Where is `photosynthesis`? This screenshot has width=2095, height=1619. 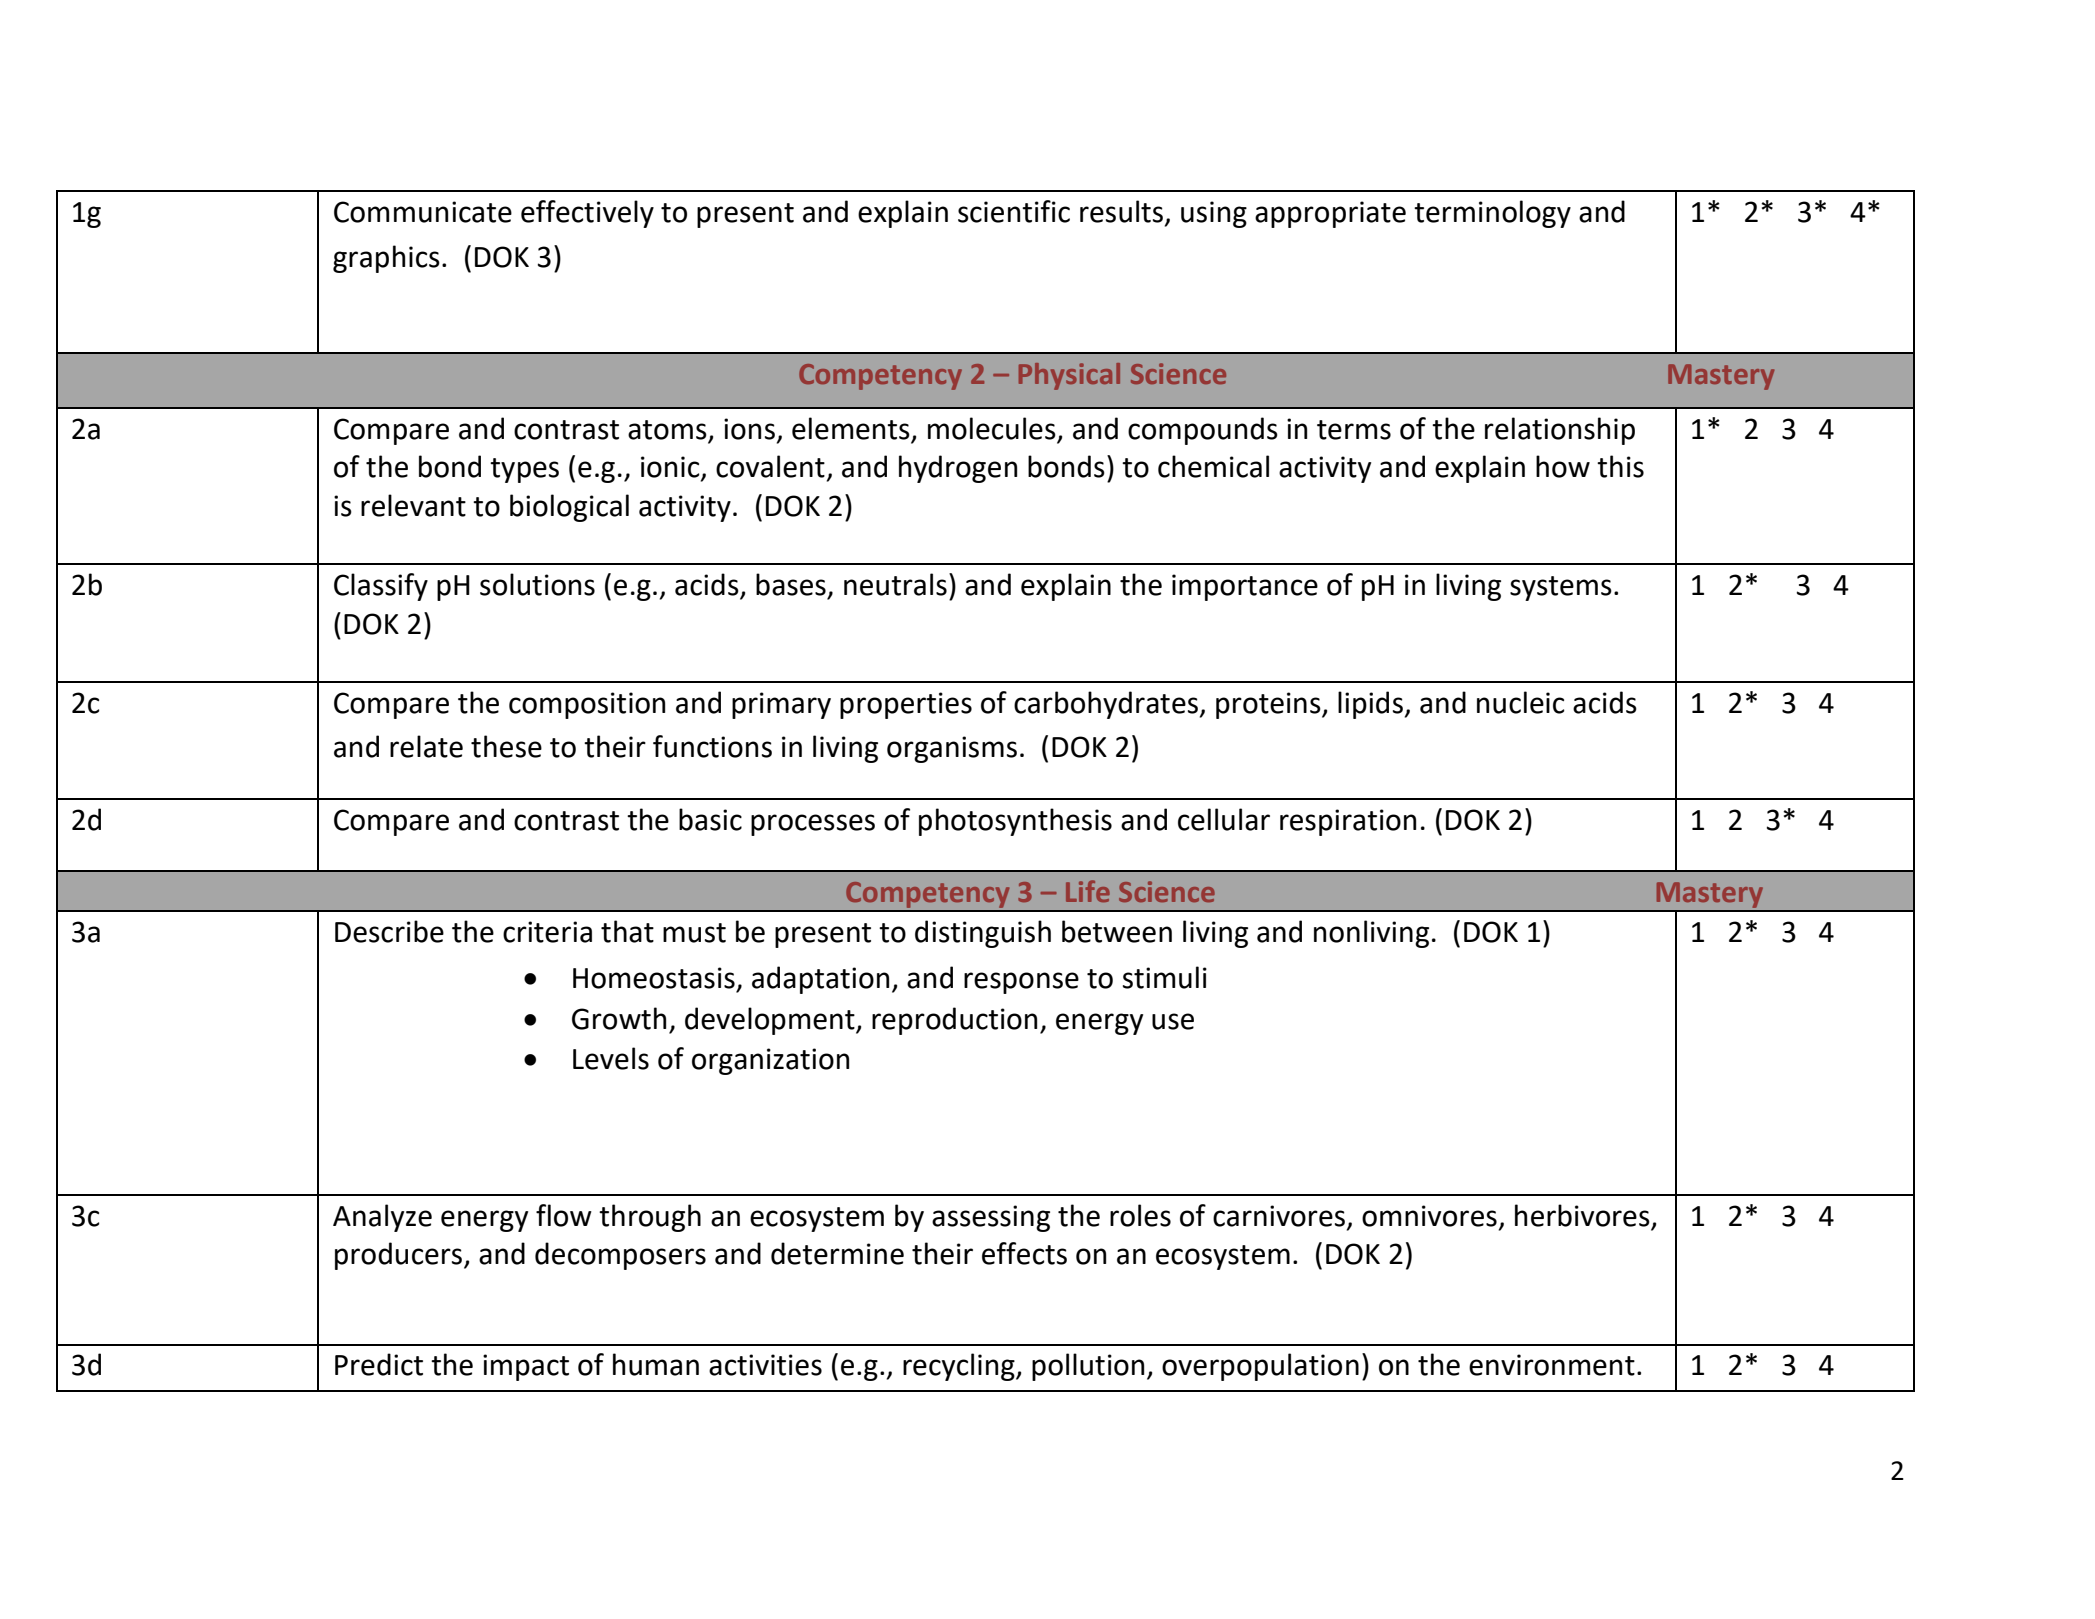
photosynthesis is located at coordinates (1015, 822).
